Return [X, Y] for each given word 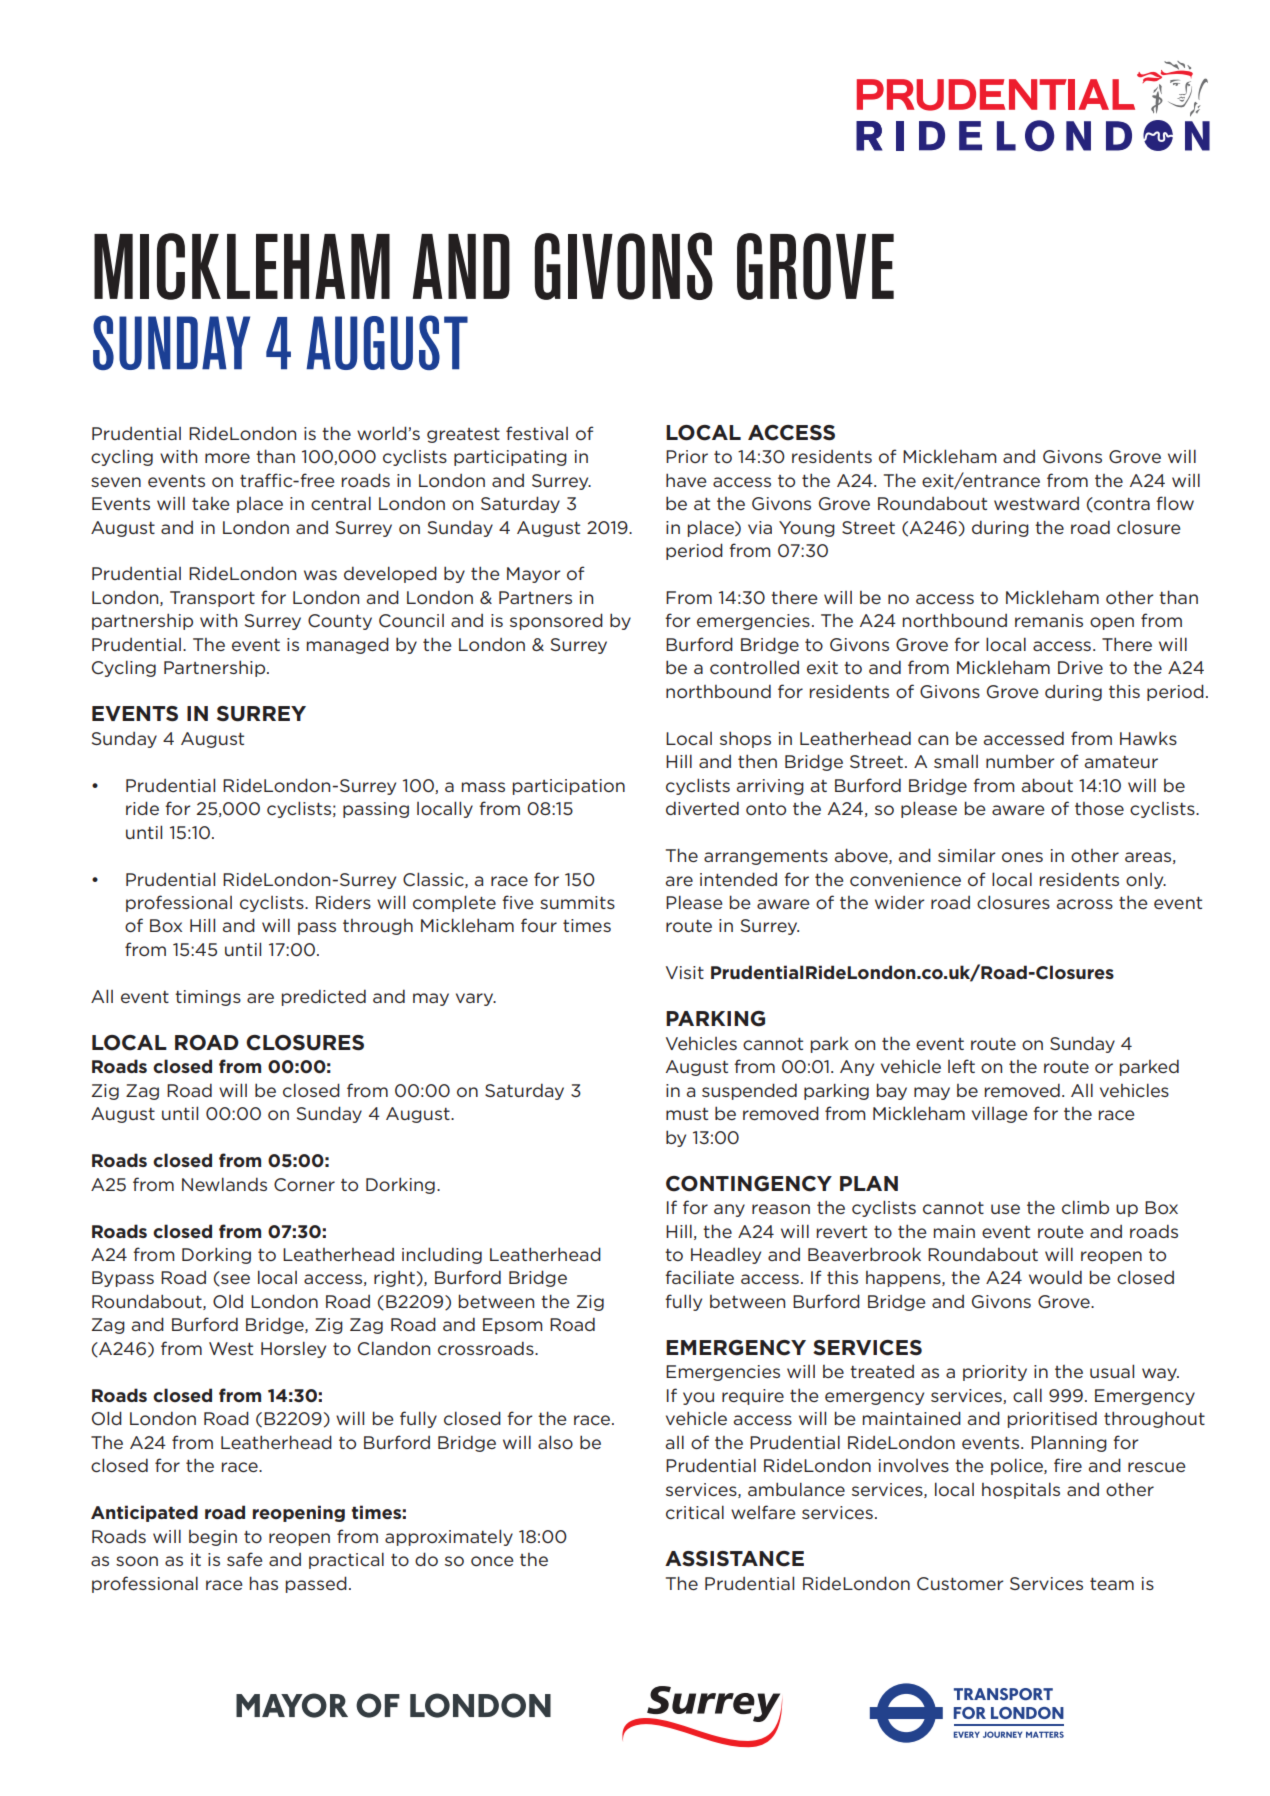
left [961, 1066]
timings [208, 998]
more [227, 458]
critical [695, 1512]
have [686, 480]
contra [1121, 504]
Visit [685, 972]
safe [244, 1559]
